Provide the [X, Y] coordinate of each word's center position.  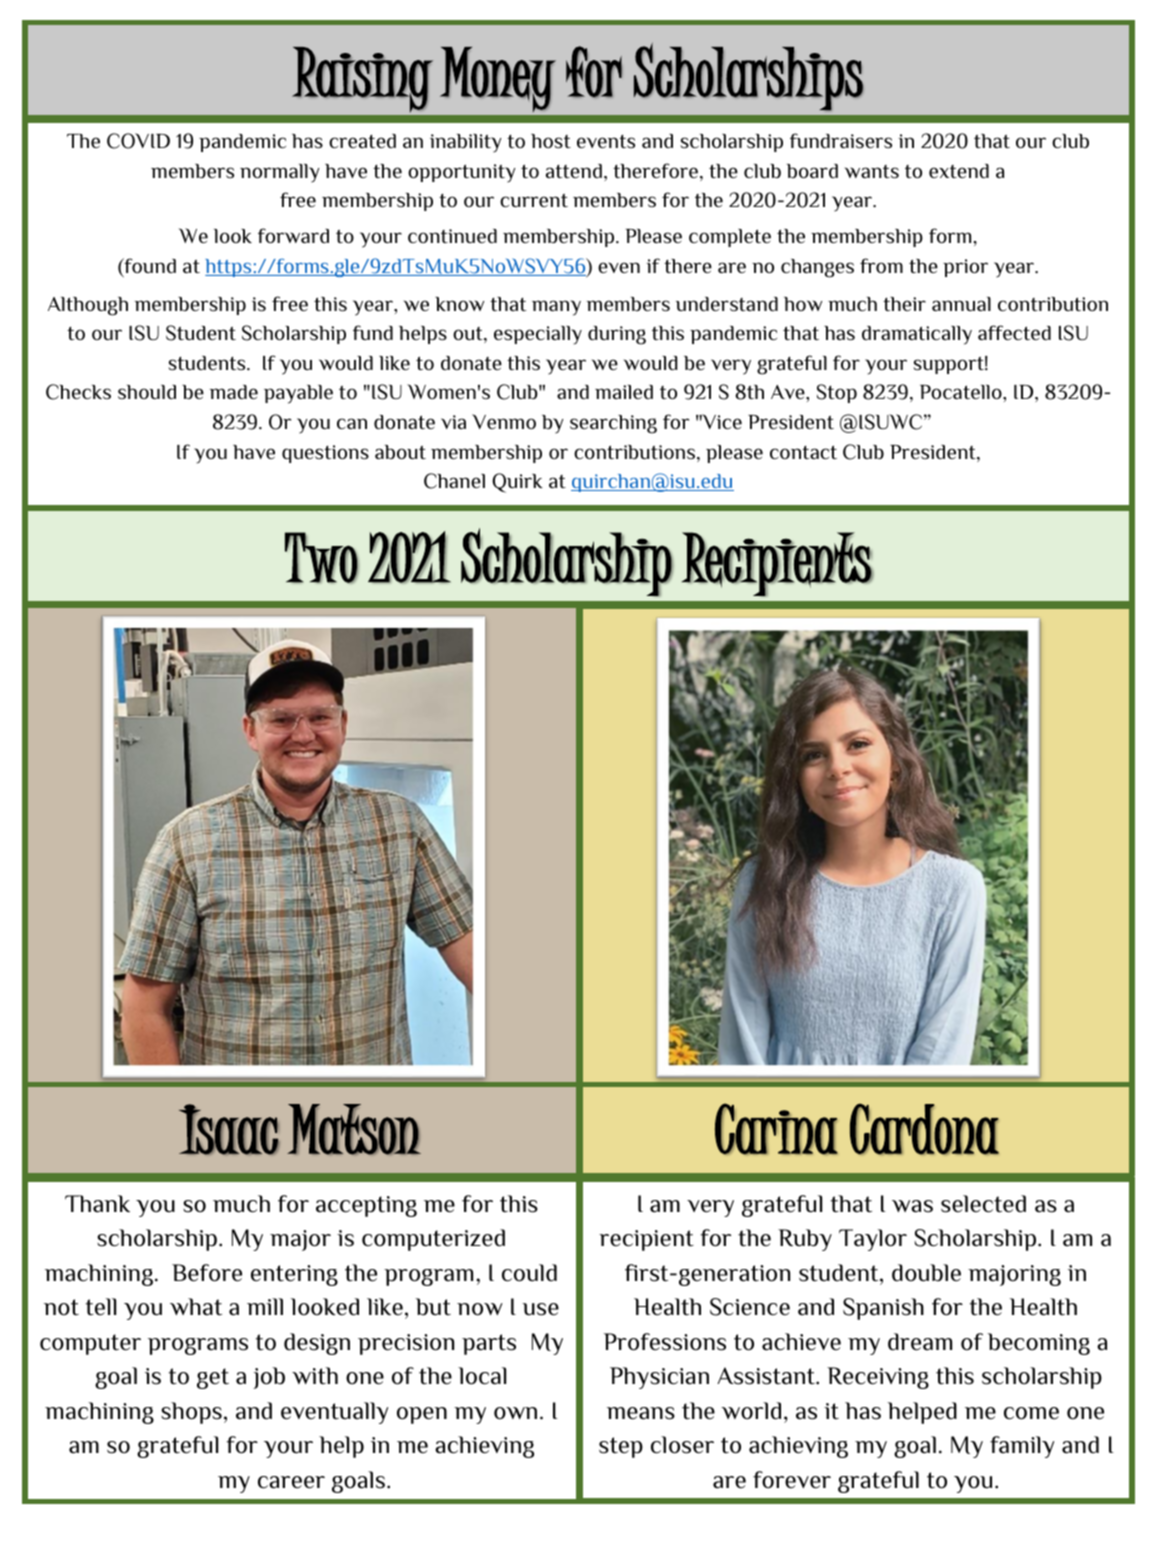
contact [803, 452]
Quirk [517, 483]
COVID [138, 141]
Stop [837, 393]
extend [959, 171]
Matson [354, 1129]
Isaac [229, 1129]
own [515, 1413]
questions [325, 454]
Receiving [878, 1378]
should [147, 392]
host [551, 141]
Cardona [924, 1129]
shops [191, 1413]
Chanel [454, 481]
